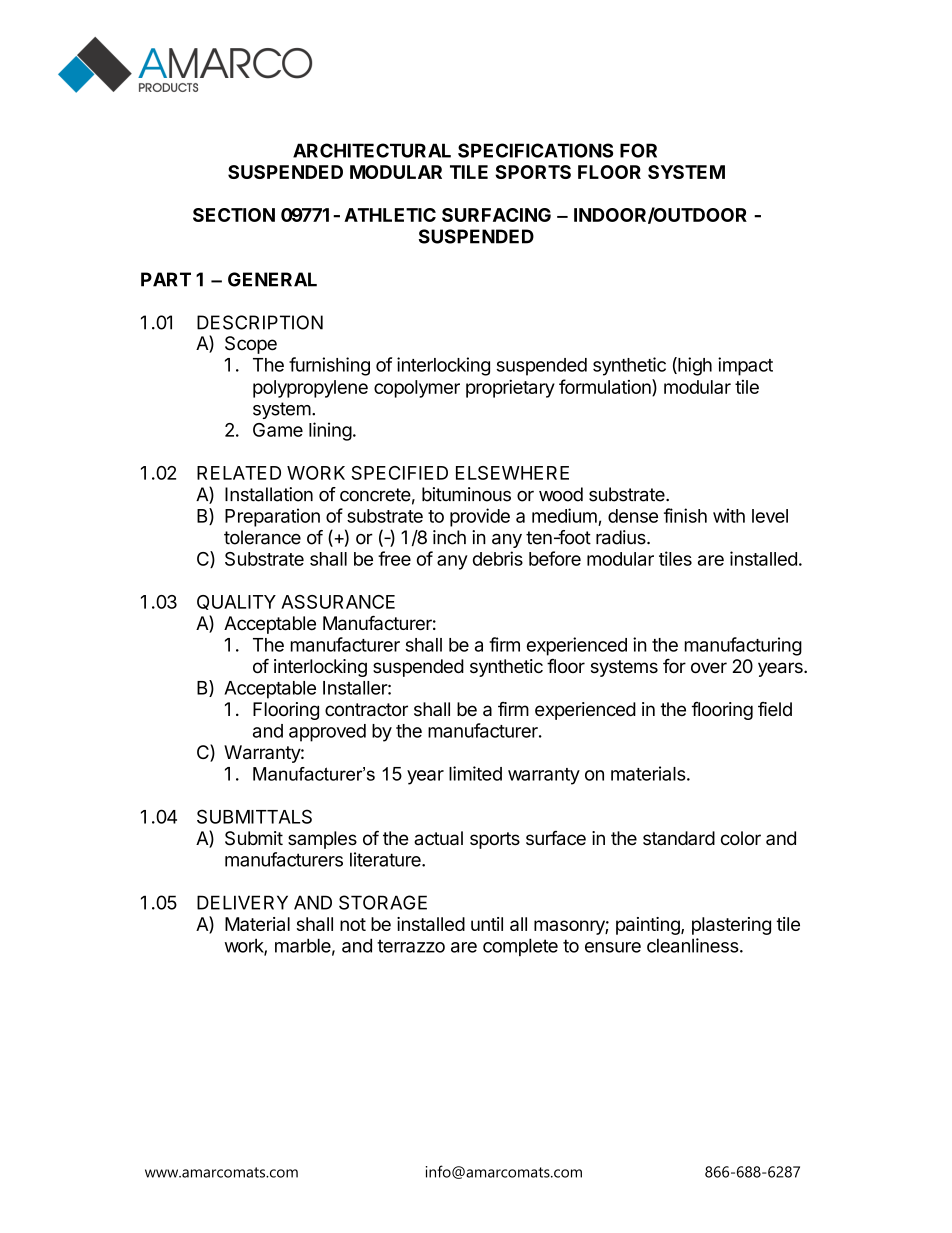 The image size is (952, 1233). I want to click on tolerance, so click(262, 537).
